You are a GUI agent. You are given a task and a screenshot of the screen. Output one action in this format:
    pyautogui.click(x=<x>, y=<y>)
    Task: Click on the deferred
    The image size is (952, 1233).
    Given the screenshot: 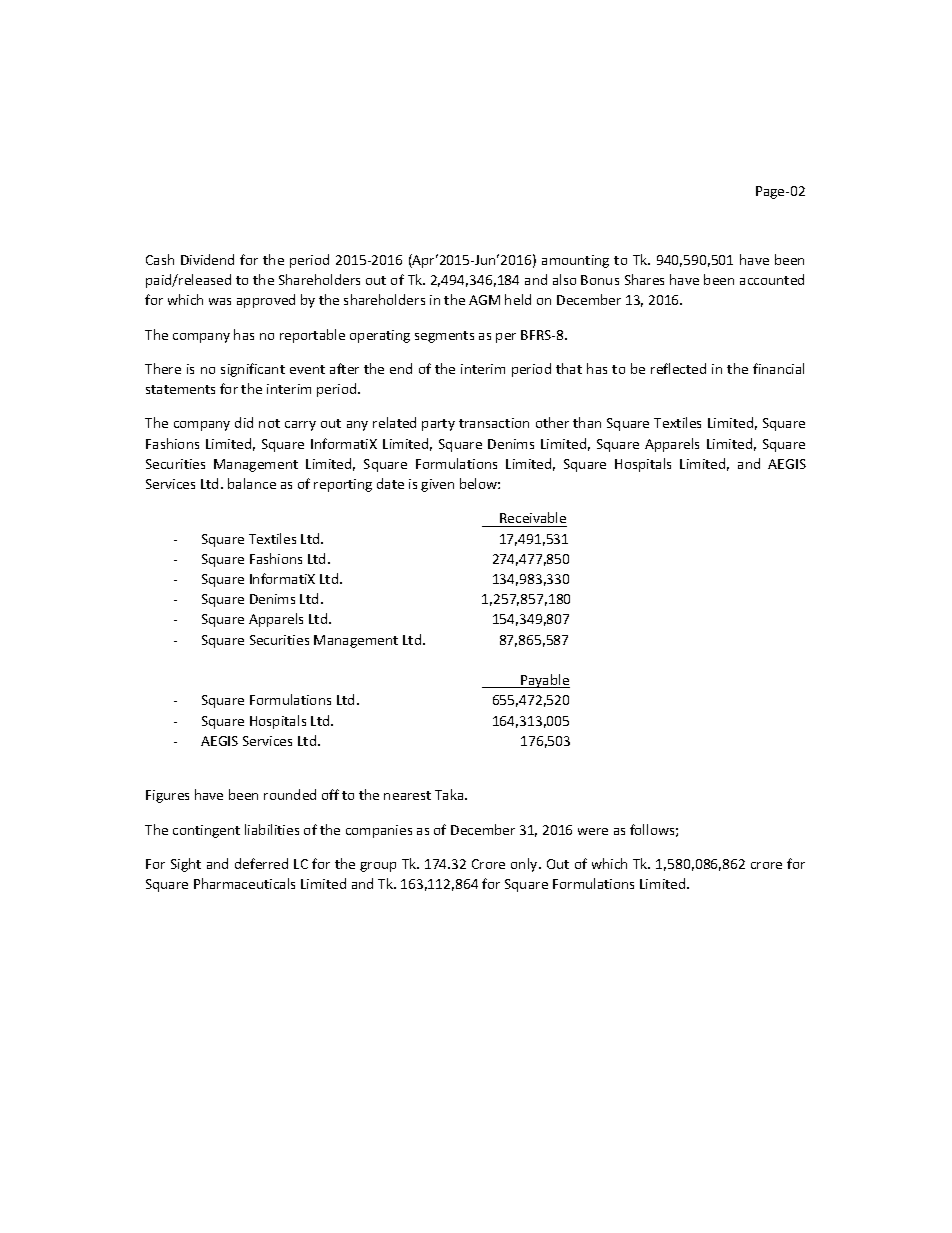 What is the action you would take?
    pyautogui.click(x=261, y=863)
